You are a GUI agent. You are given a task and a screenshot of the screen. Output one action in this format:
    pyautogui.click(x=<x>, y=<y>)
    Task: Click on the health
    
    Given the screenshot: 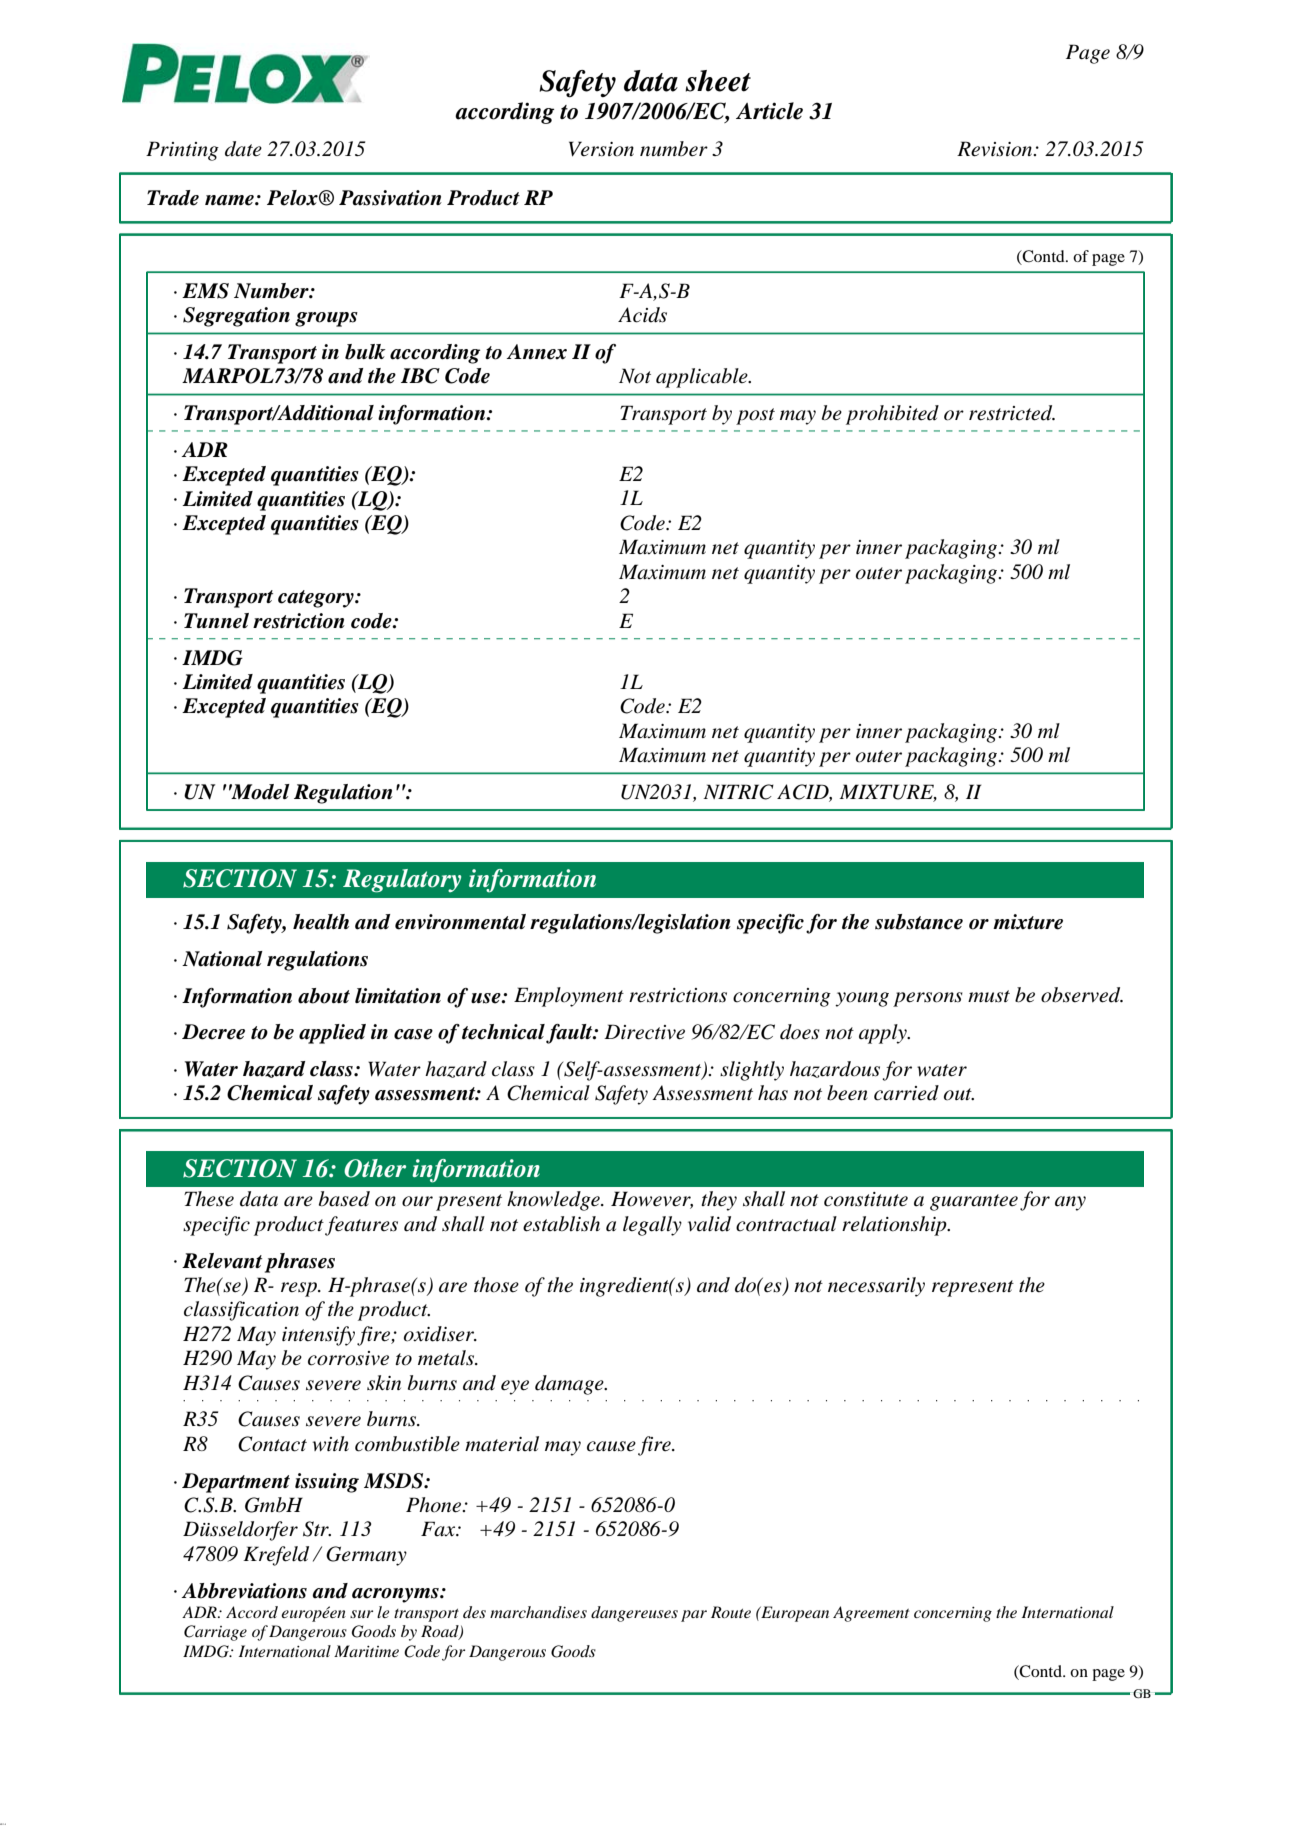 What is the action you would take?
    pyautogui.click(x=321, y=922)
